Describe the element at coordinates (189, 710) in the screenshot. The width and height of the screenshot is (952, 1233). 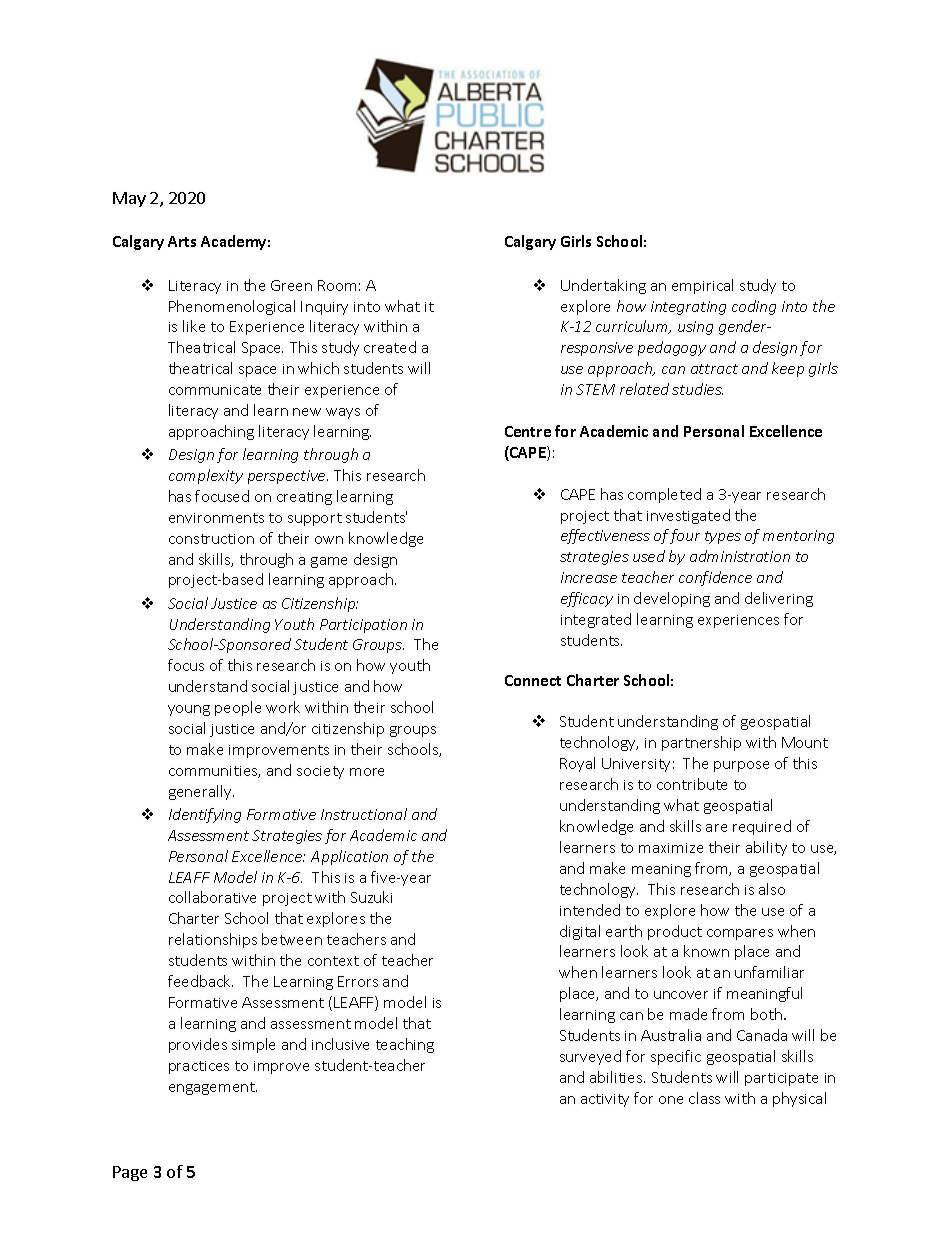
I see `young` at that location.
